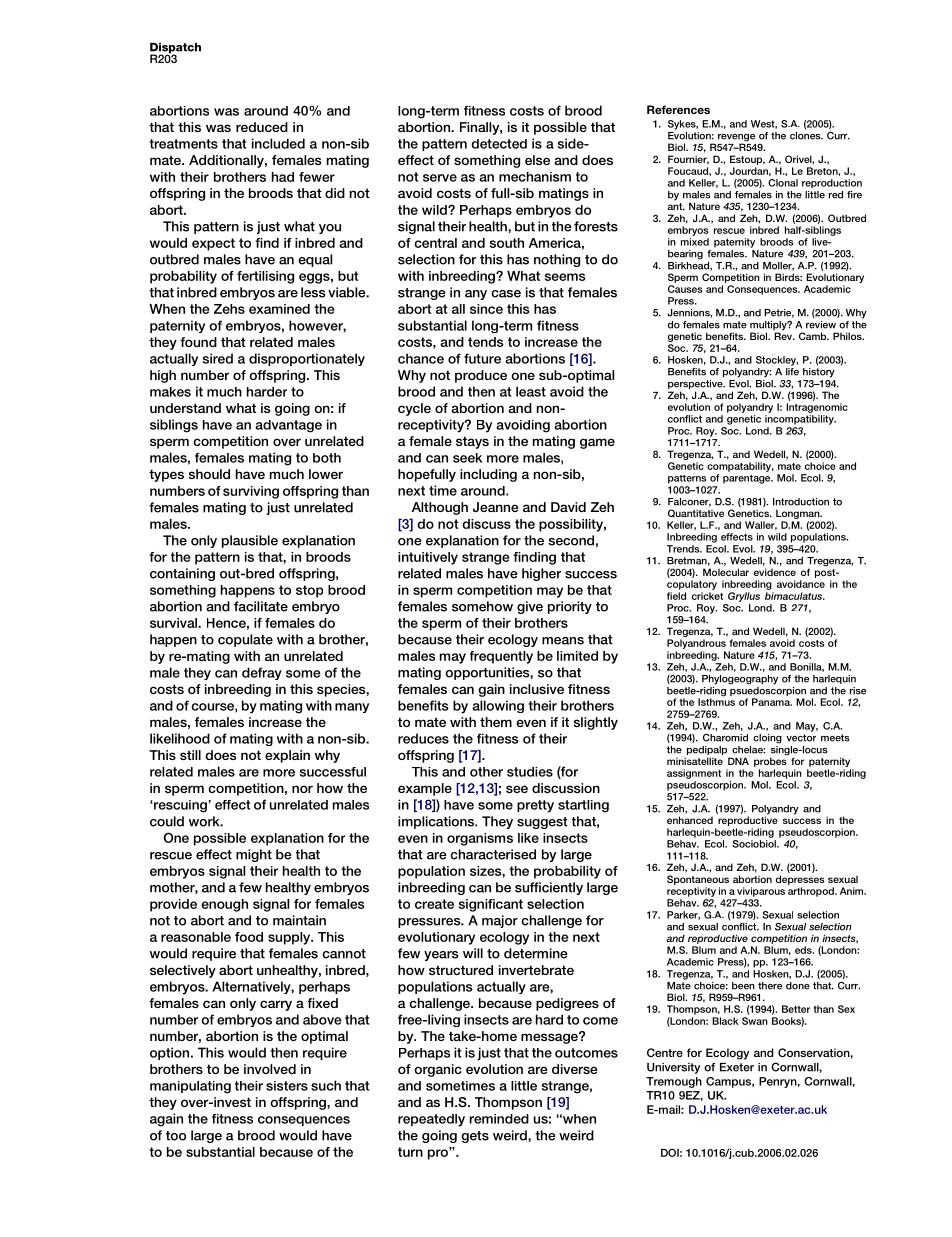 This screenshot has width=952, height=1237. I want to click on Gryllus, so click(744, 597).
